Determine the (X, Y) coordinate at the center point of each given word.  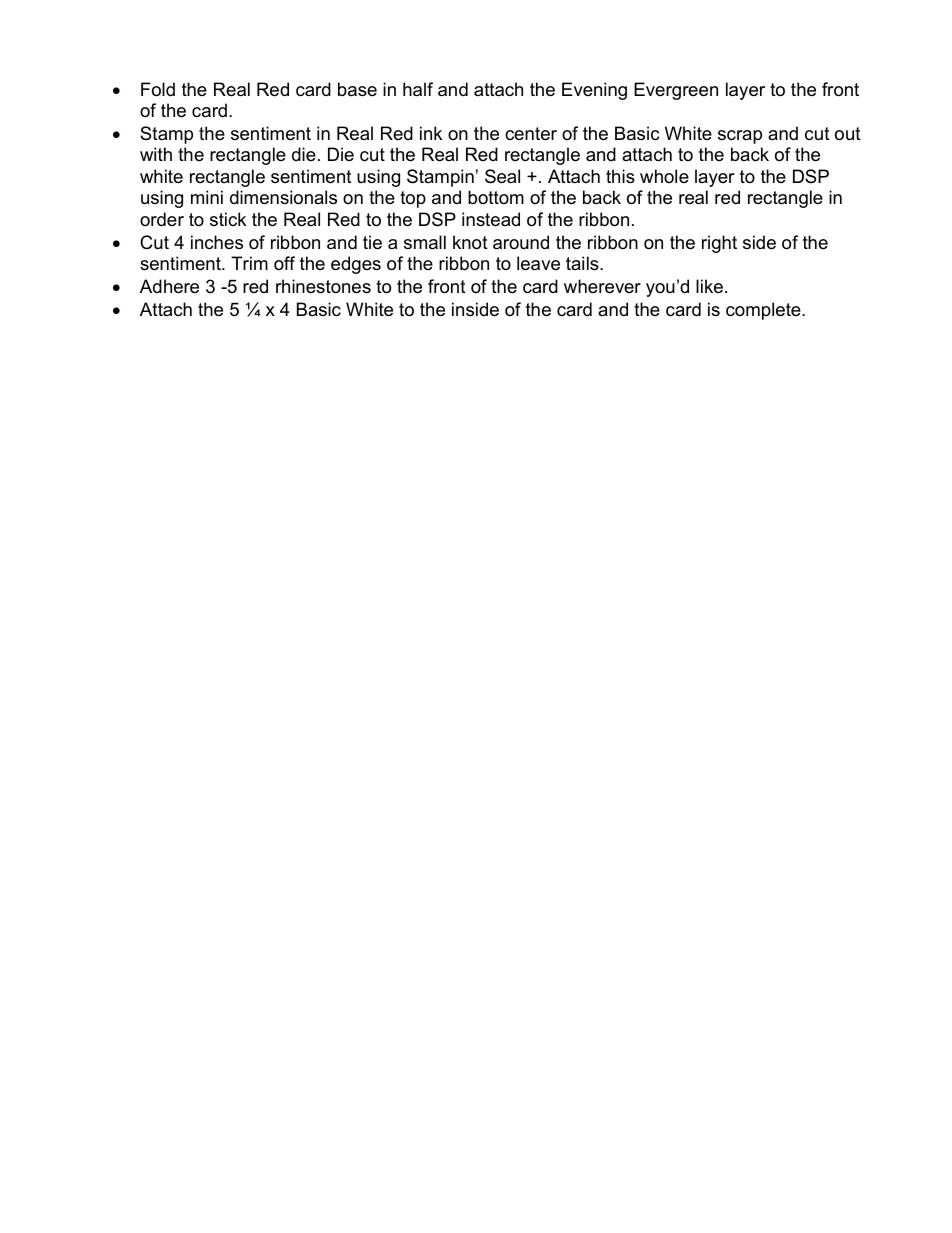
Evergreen (676, 91)
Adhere (169, 286)
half (418, 89)
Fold (158, 89)
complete (764, 311)
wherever (602, 286)
